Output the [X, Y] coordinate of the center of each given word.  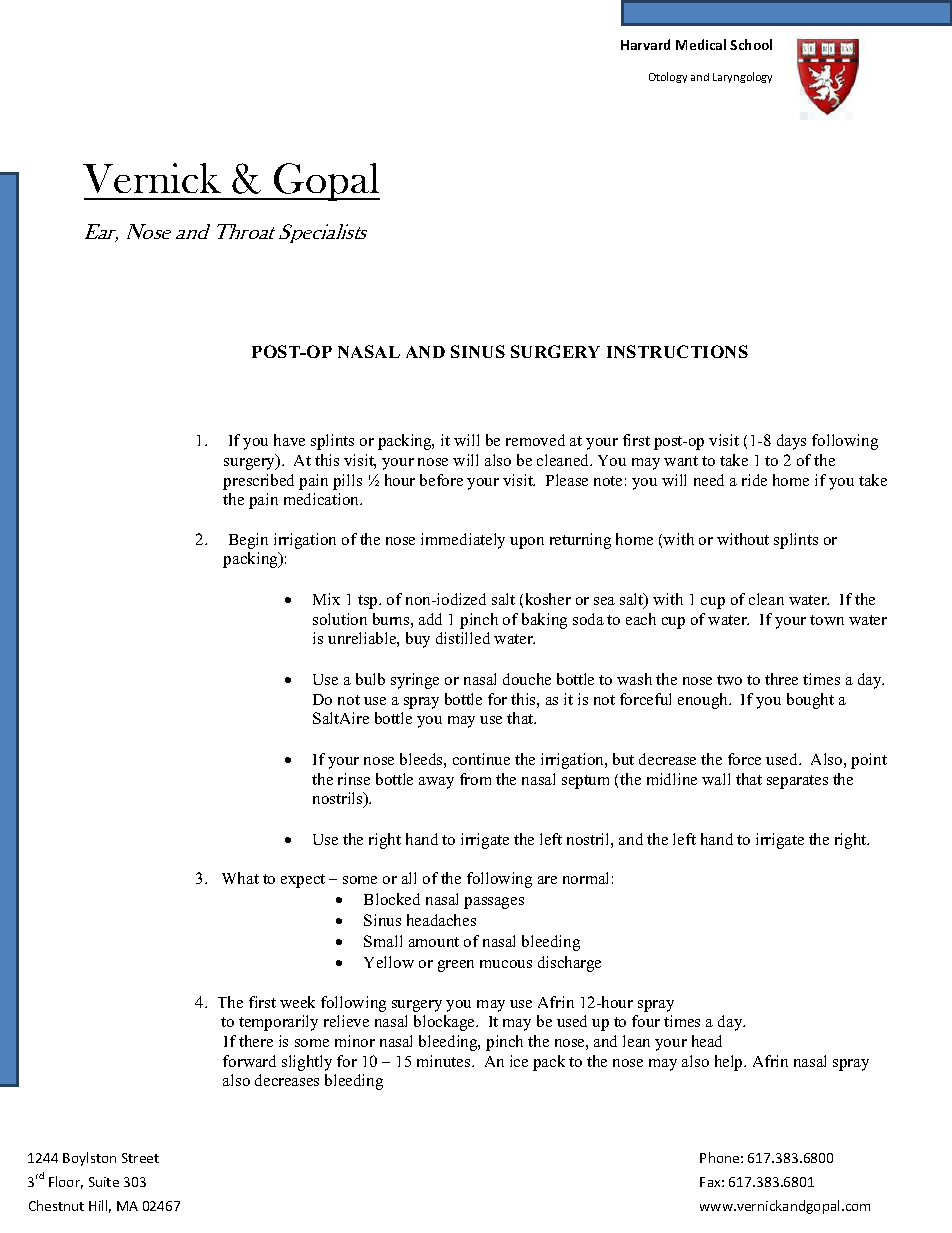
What [240, 878]
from [475, 779]
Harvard [645, 44]
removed [535, 440]
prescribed [258, 482]
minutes [445, 1061]
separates [797, 782]
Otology [668, 77]
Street [140, 1158]
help [730, 1063]
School [751, 44]
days [791, 442]
